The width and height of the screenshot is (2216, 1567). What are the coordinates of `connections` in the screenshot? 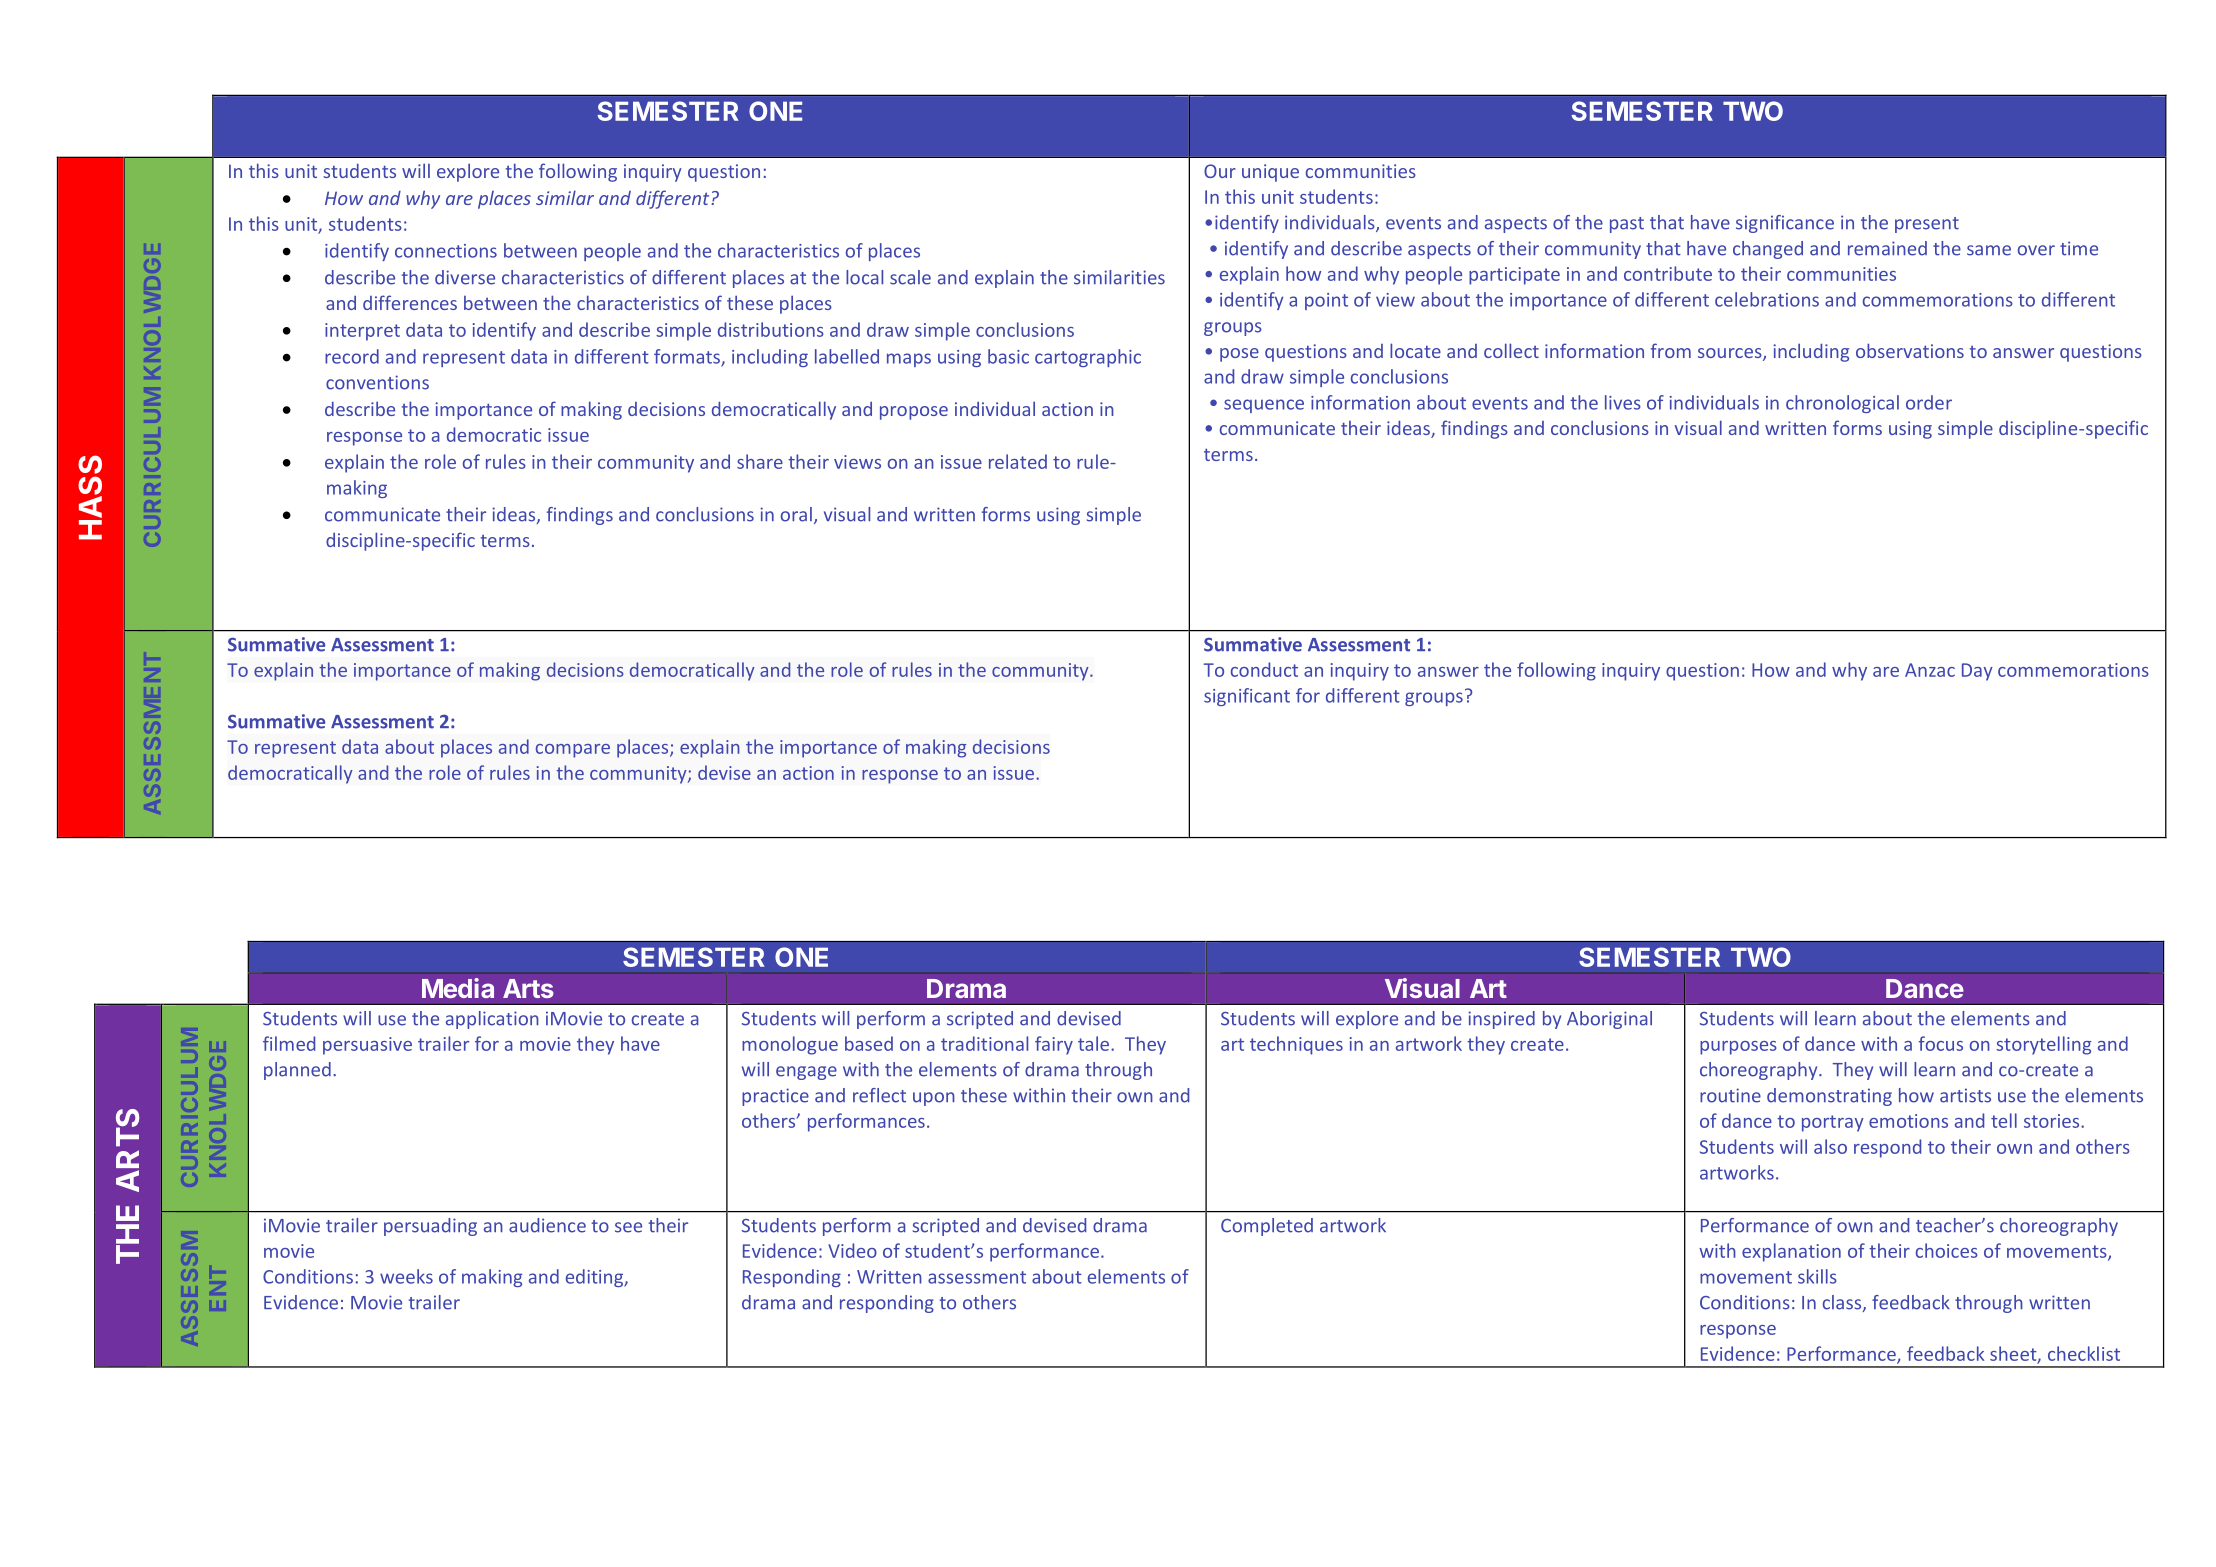 It's located at (446, 251).
